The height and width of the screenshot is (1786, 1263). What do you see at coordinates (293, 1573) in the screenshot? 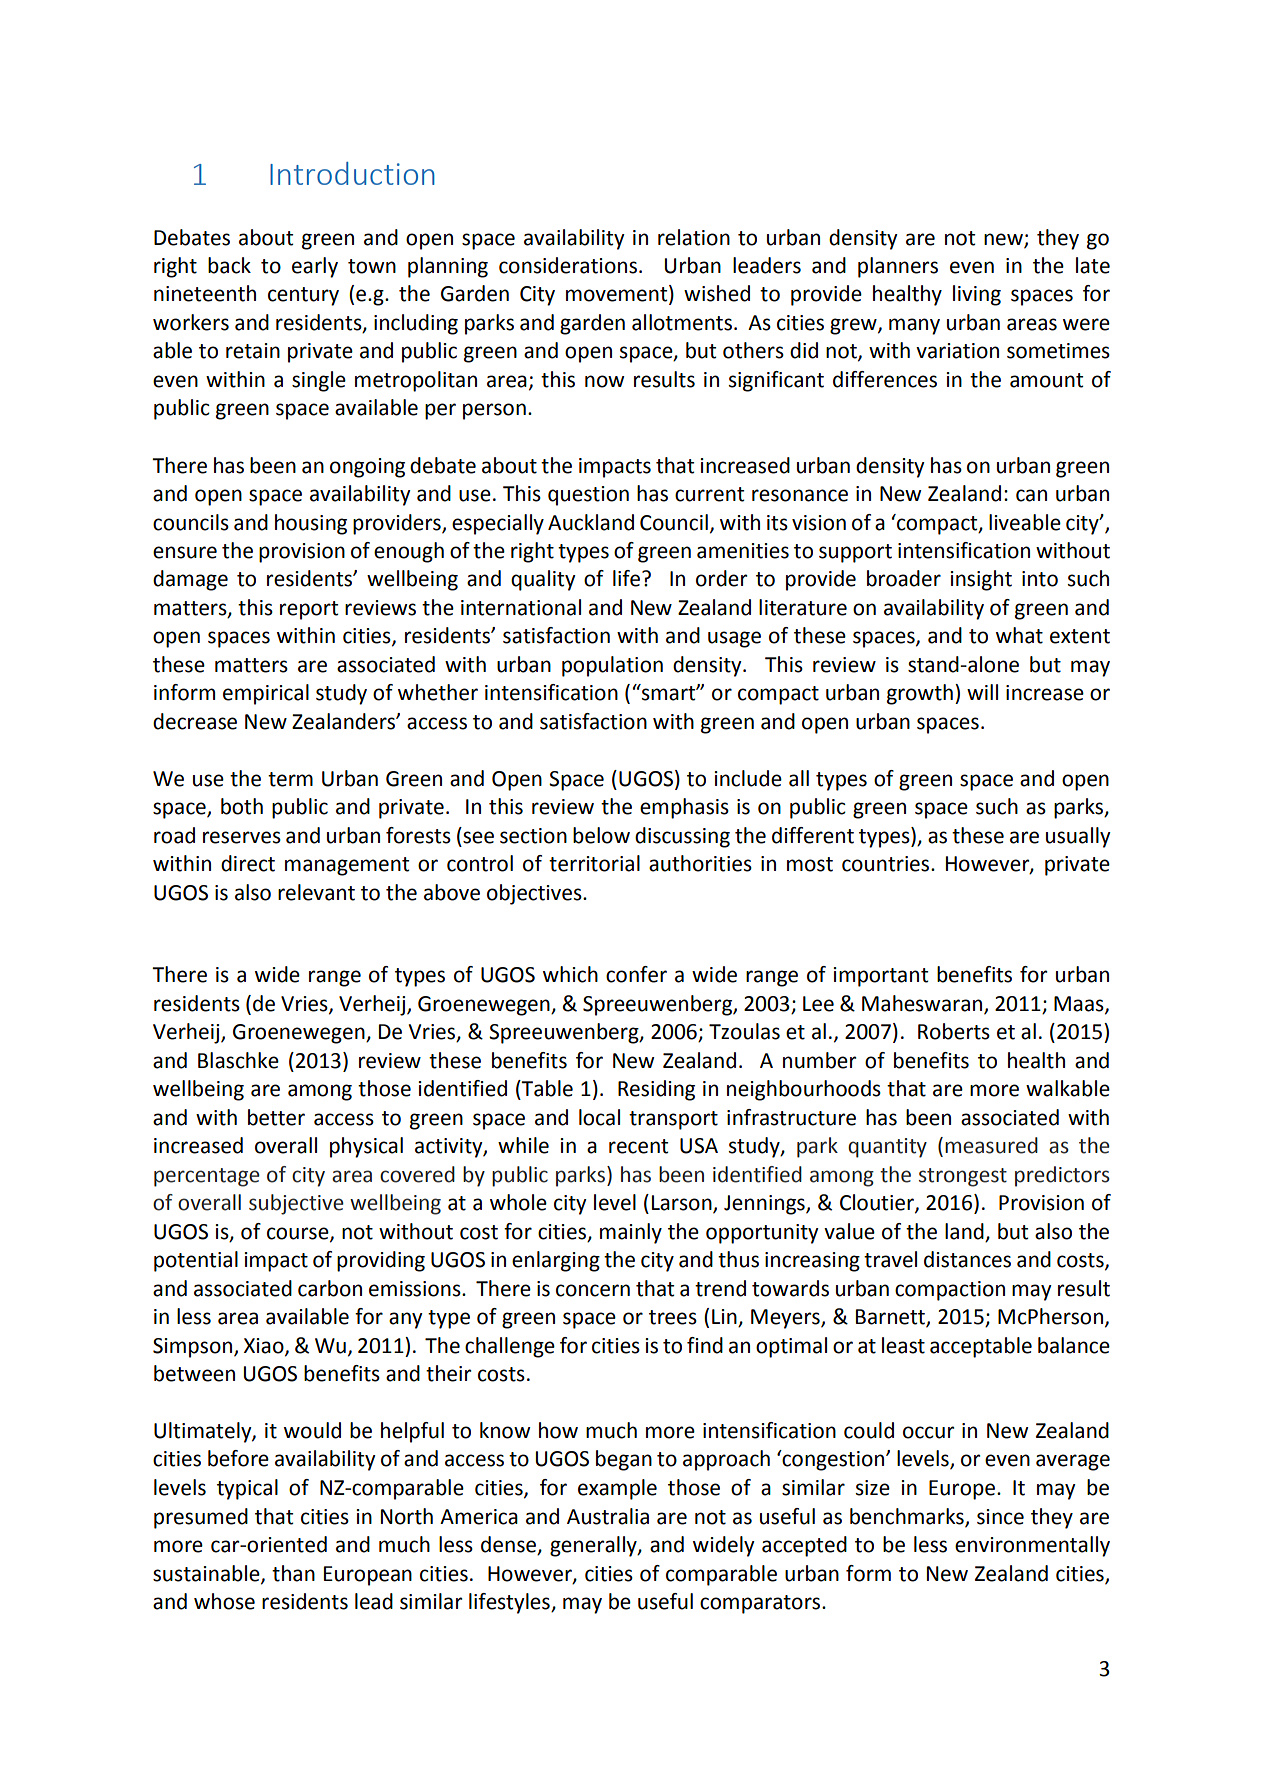
I see `than` at bounding box center [293, 1573].
